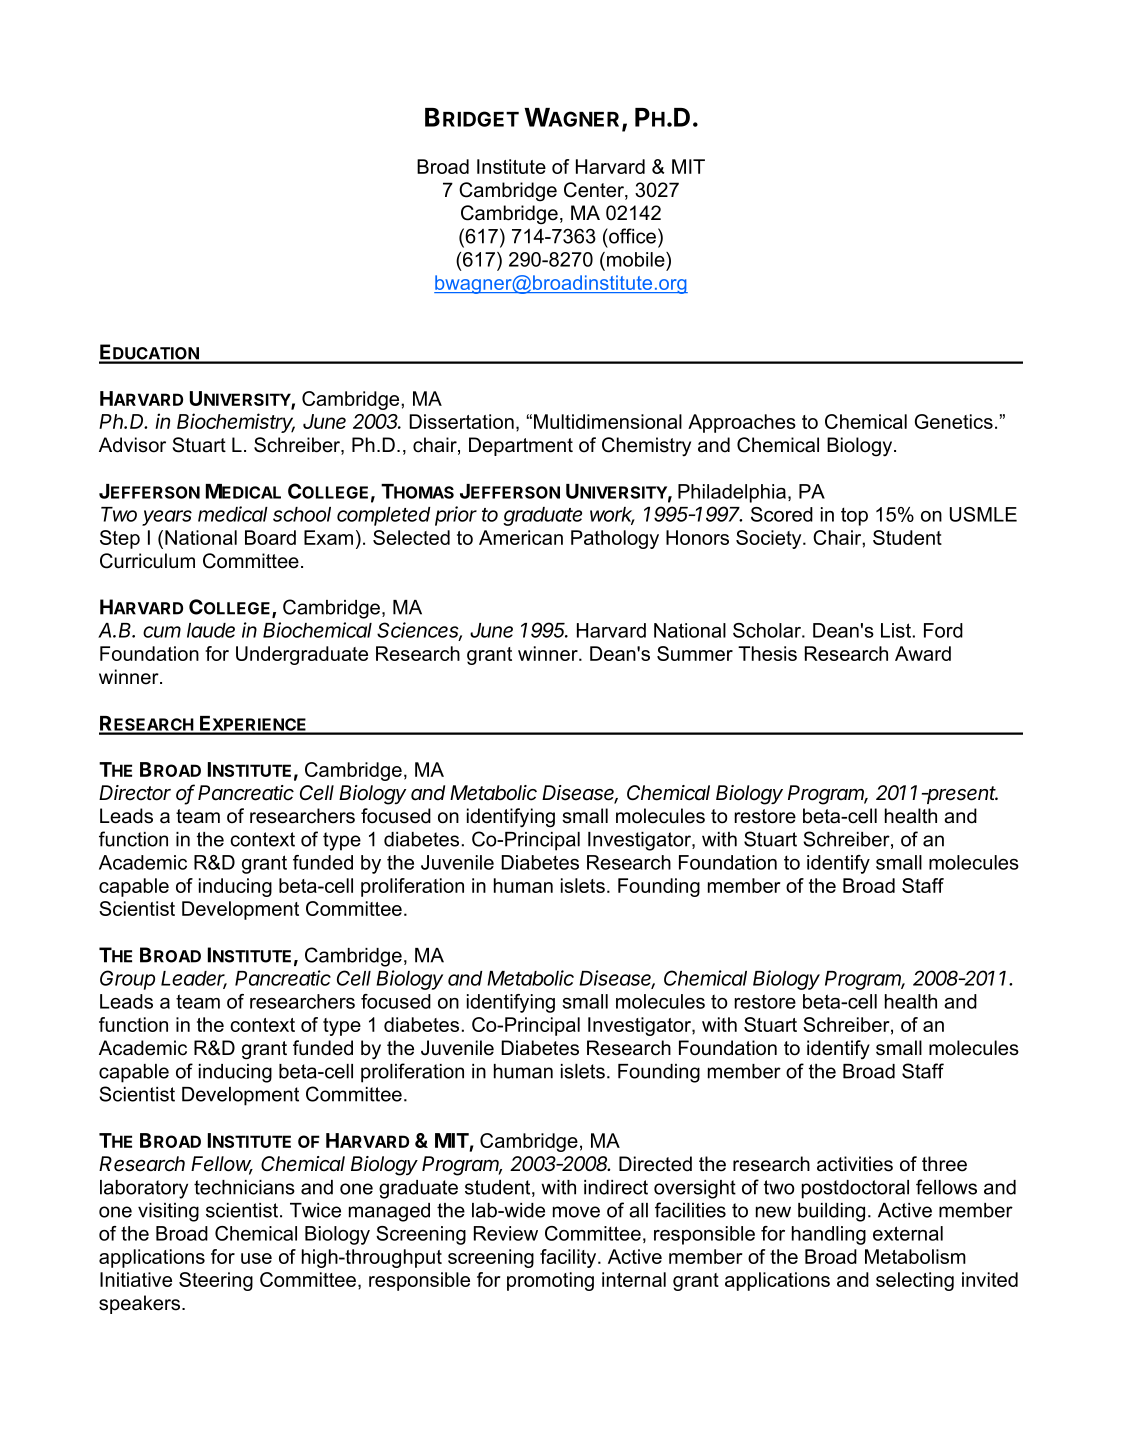 The image size is (1122, 1452). I want to click on office, so click(633, 236).
